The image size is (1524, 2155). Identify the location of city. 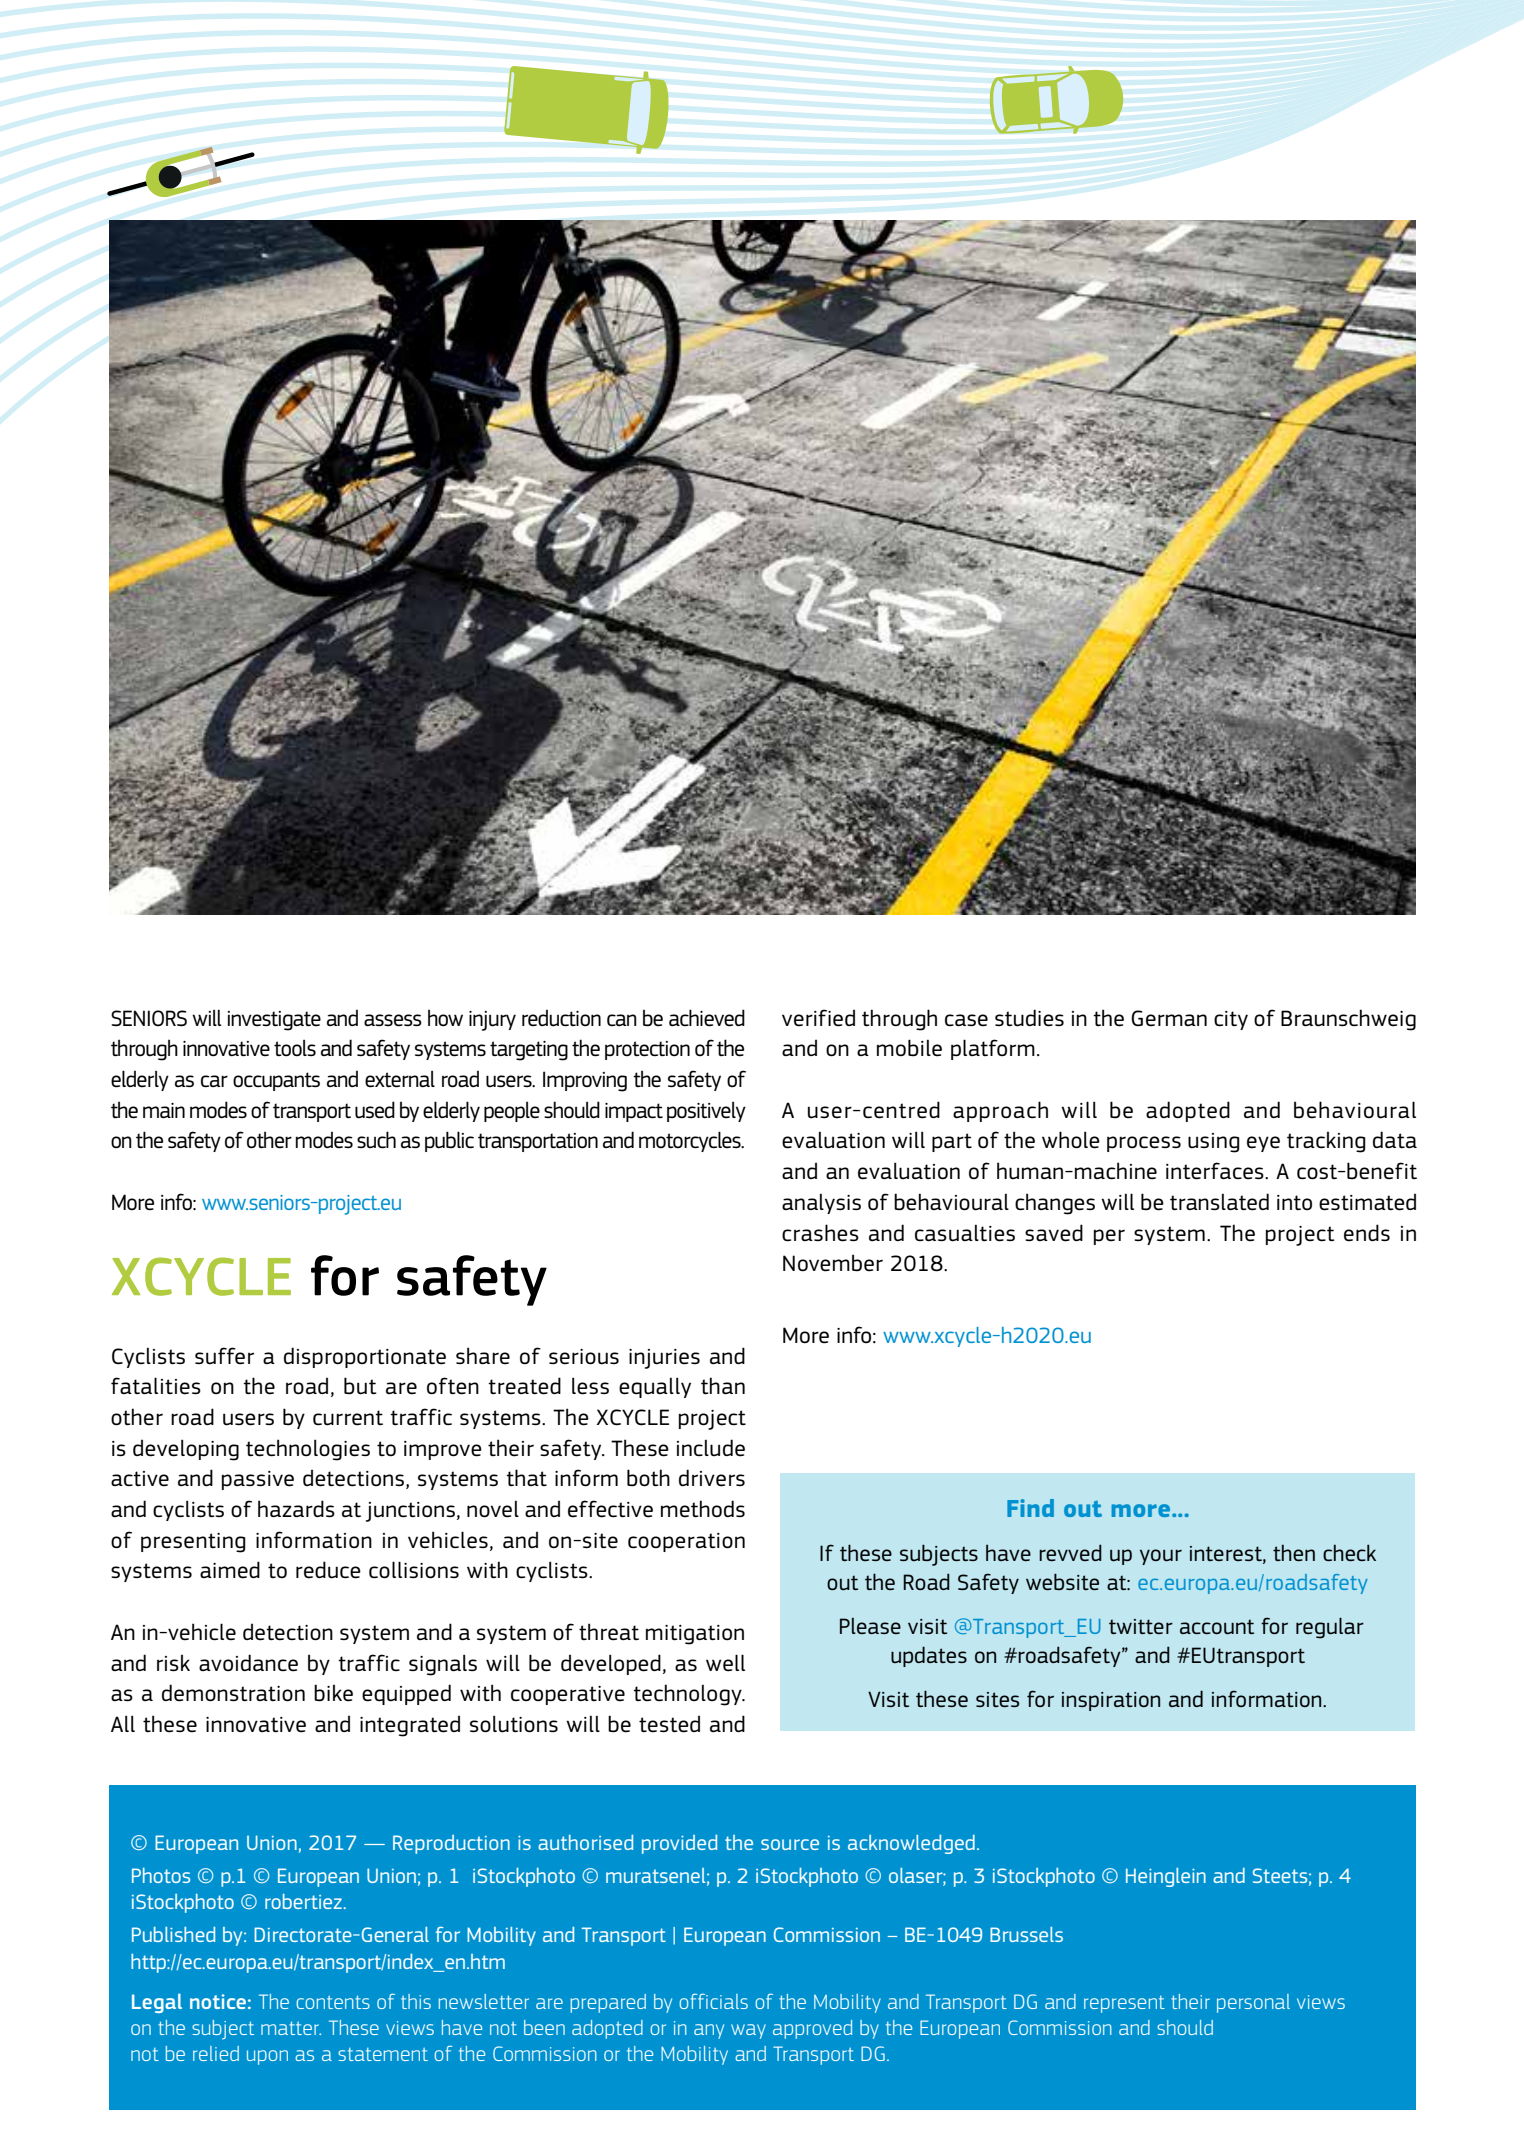
(1231, 1020).
